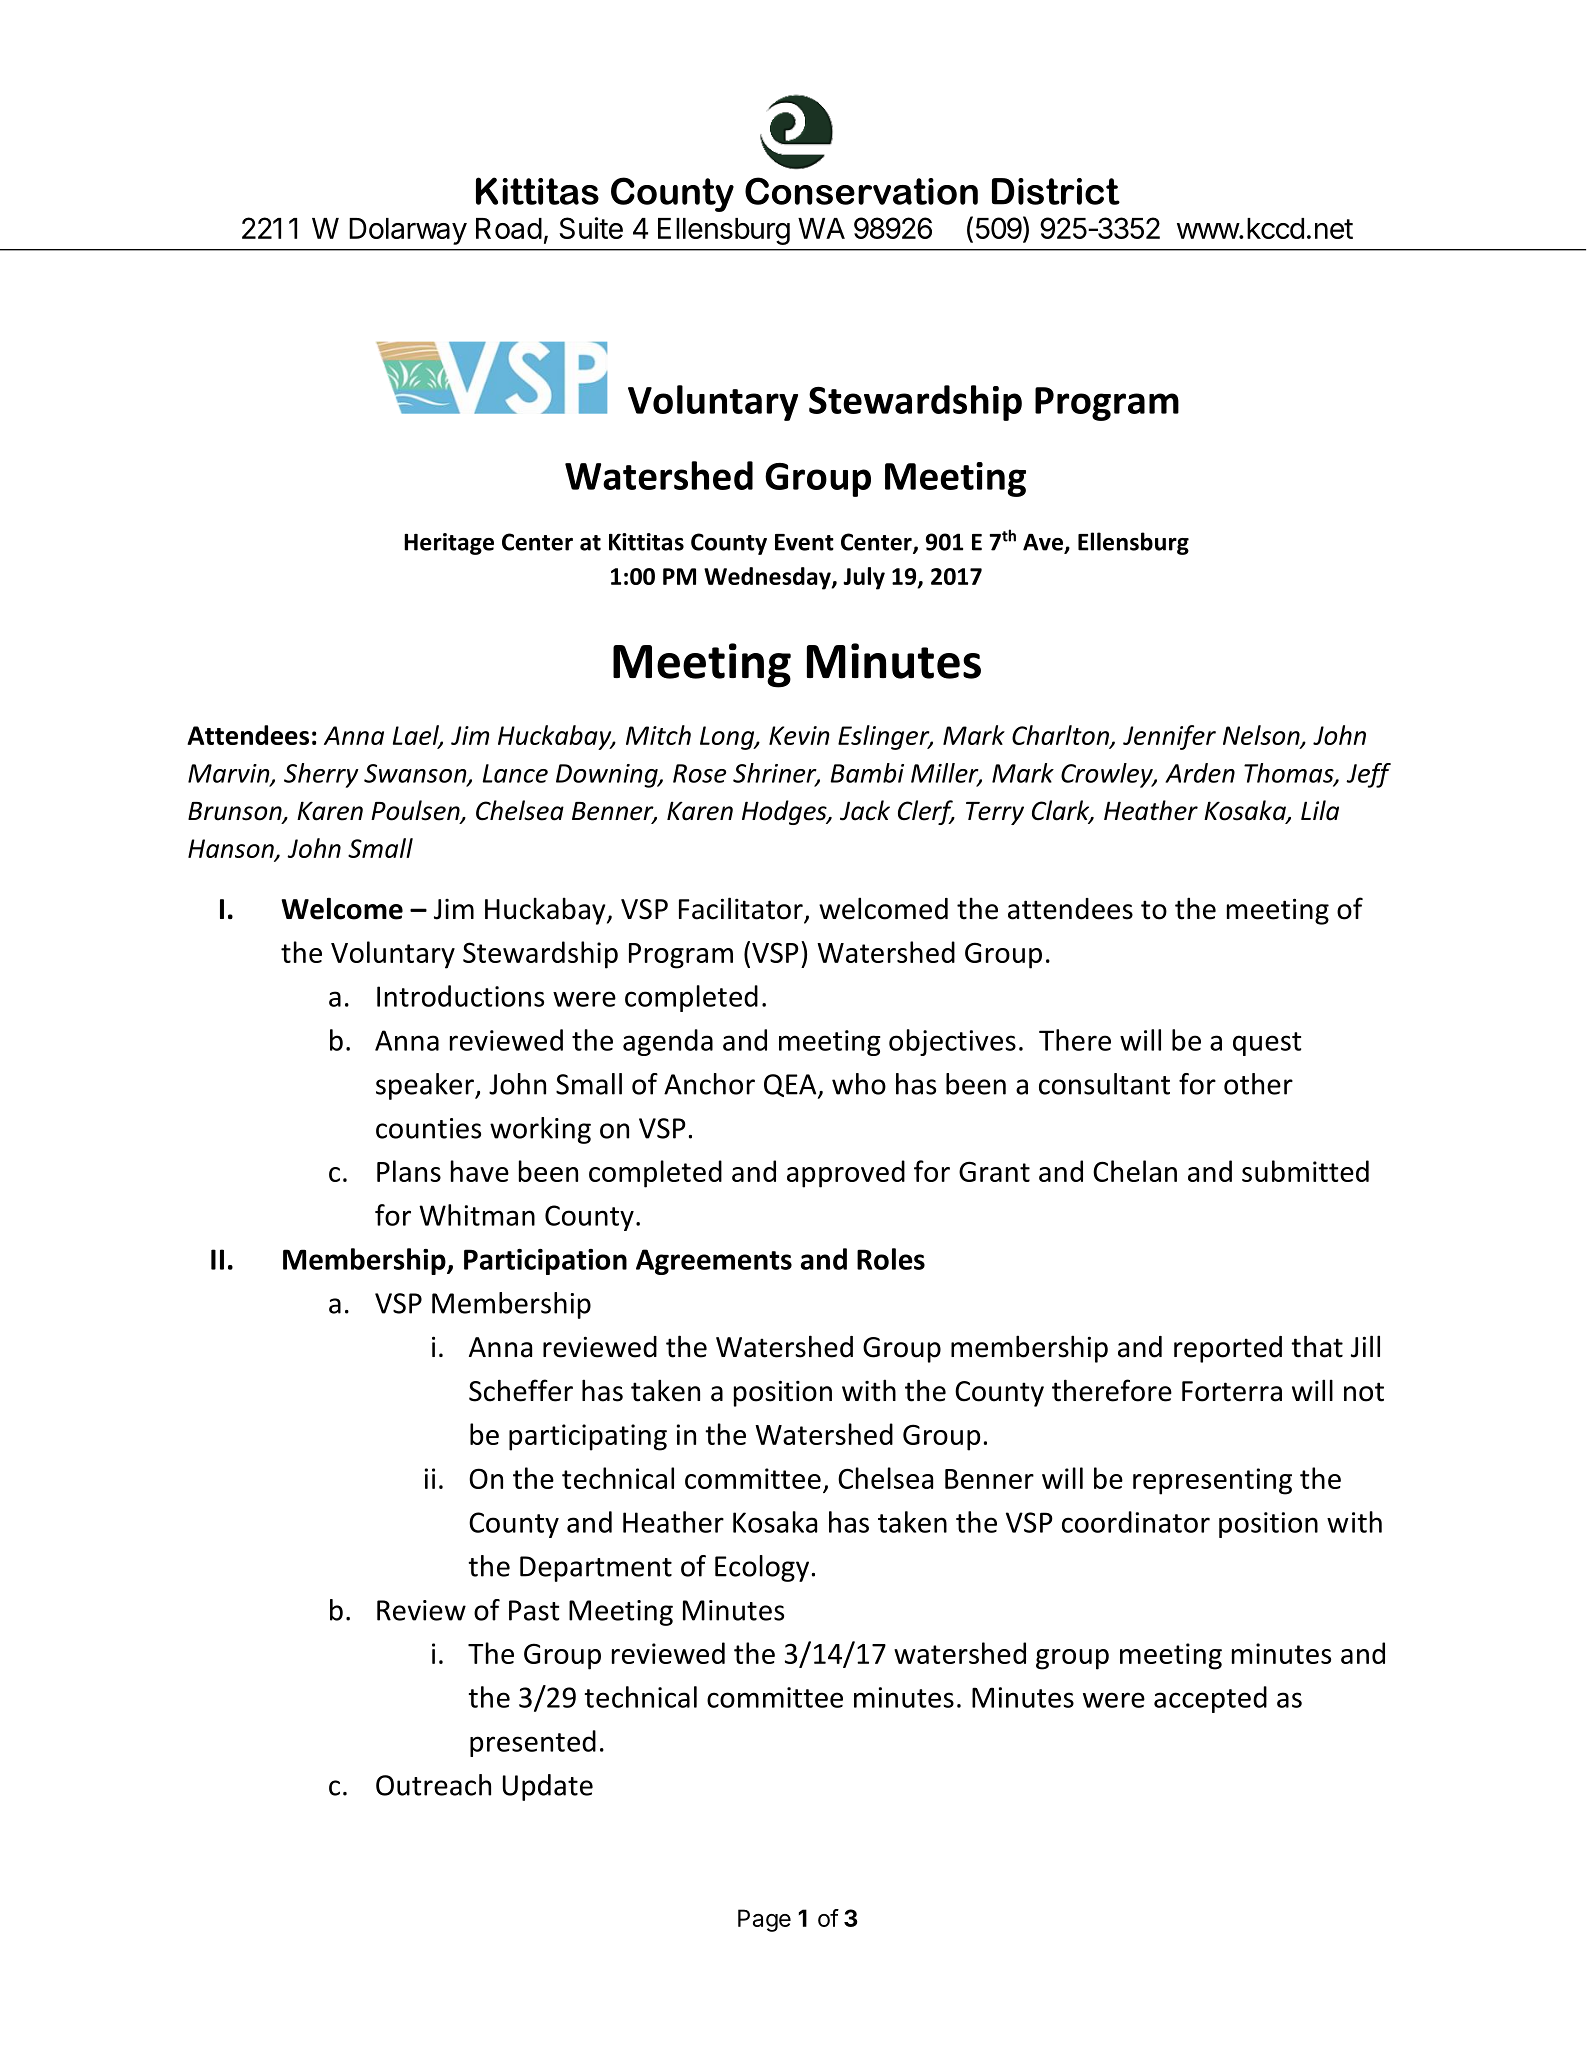 This screenshot has height=2060, width=1592. Describe the element at coordinates (859, 1084) in the screenshot. I see `who` at that location.
